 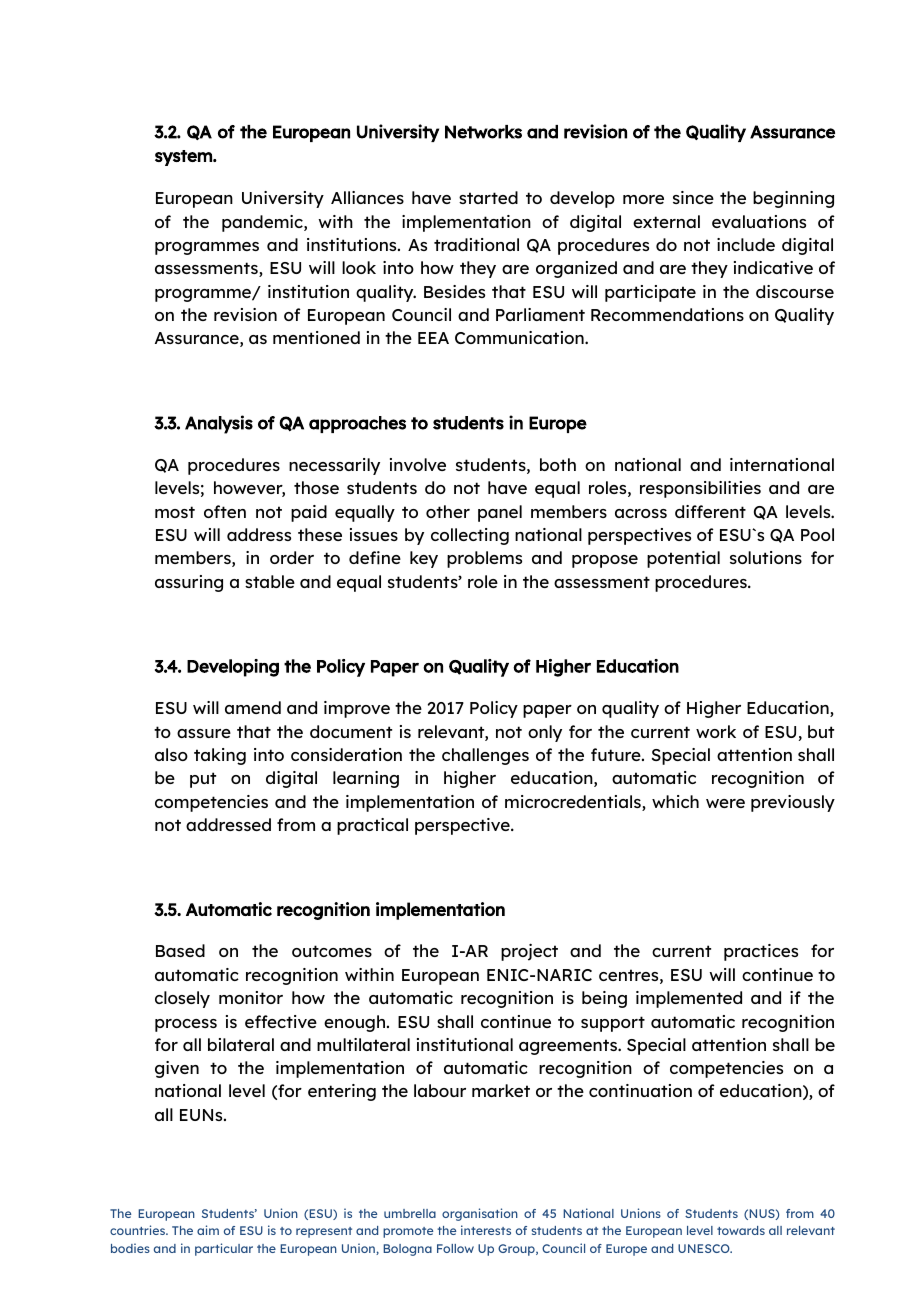 What do you see at coordinates (208, 1230) in the screenshot?
I see `aim` at bounding box center [208, 1230].
